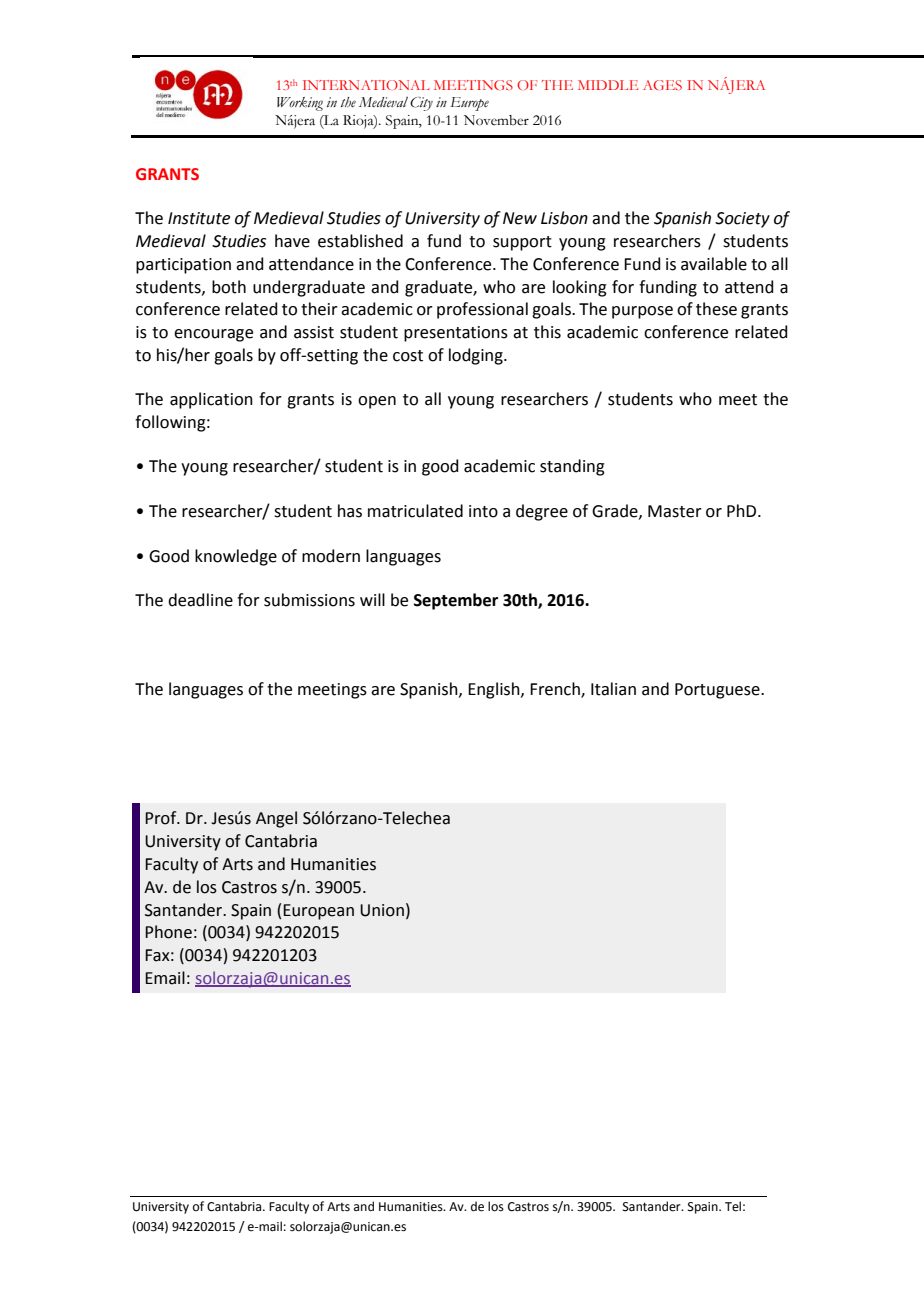 The width and height of the screenshot is (924, 1308). I want to click on MIDDLE, so click(608, 85).
